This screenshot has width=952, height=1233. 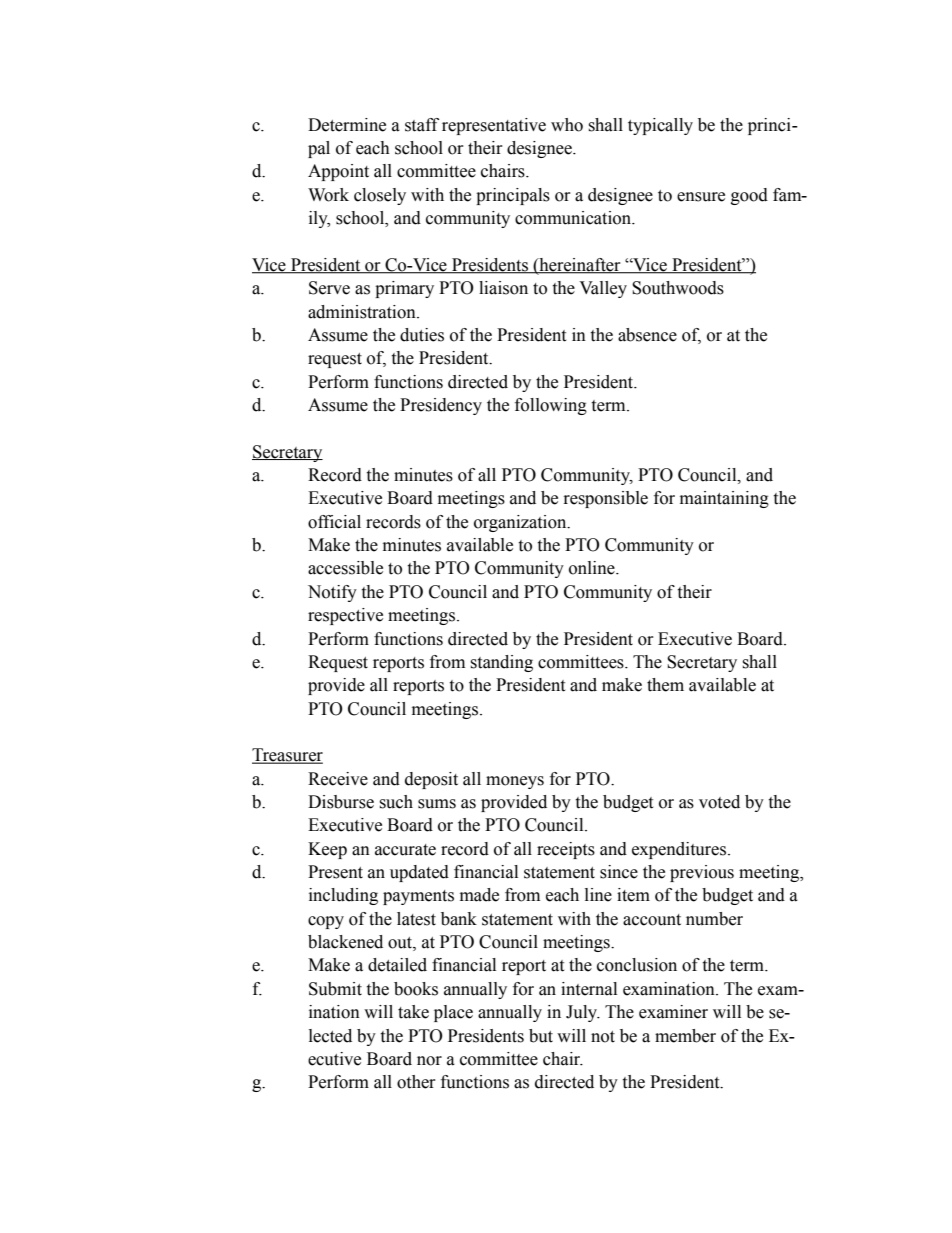 What do you see at coordinates (334, 522) in the screenshot?
I see `official` at bounding box center [334, 522].
